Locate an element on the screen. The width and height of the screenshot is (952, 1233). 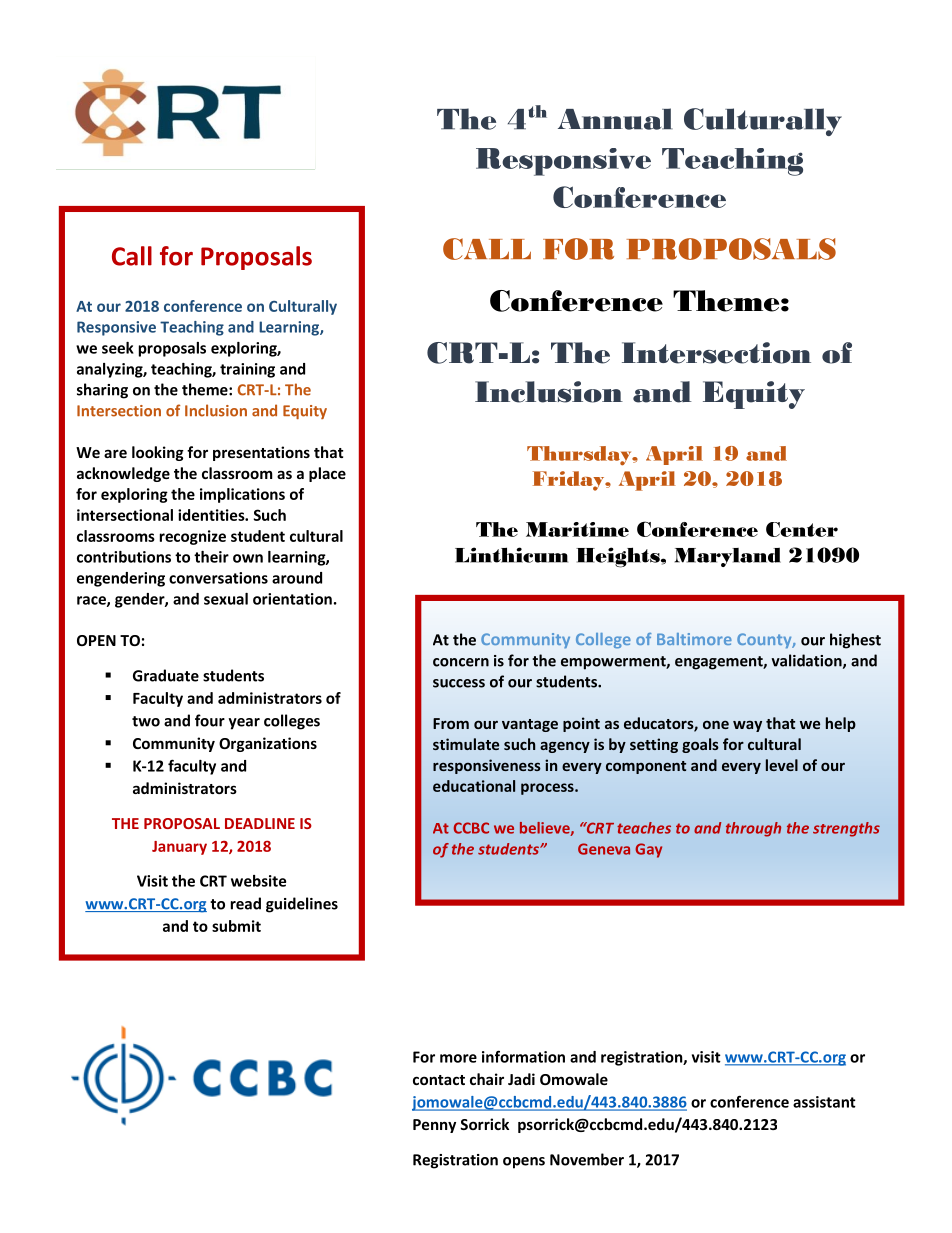
Graduate is located at coordinates (166, 675).
